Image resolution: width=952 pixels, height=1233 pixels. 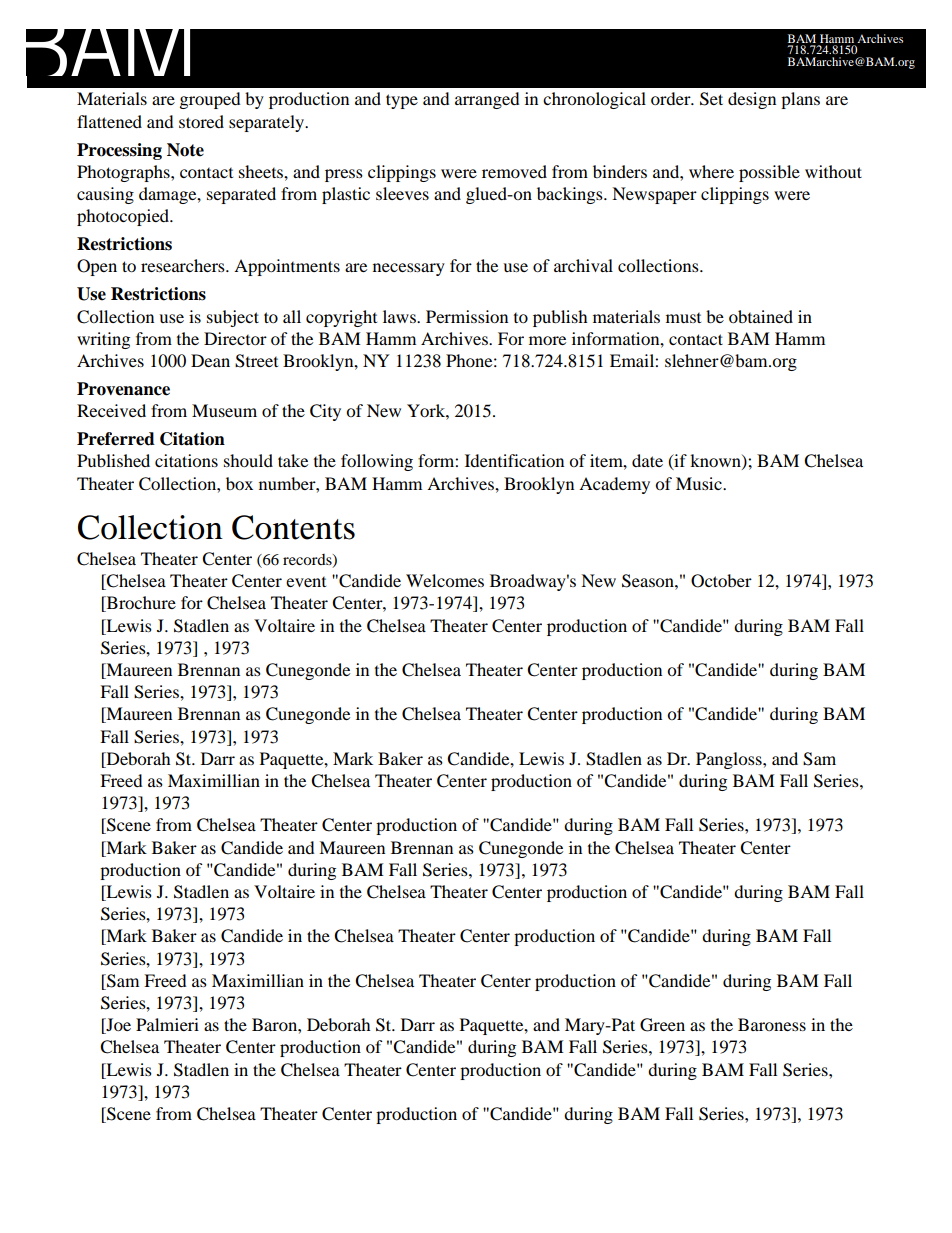 What do you see at coordinates (224, 410) in the image?
I see `Museum` at bounding box center [224, 410].
